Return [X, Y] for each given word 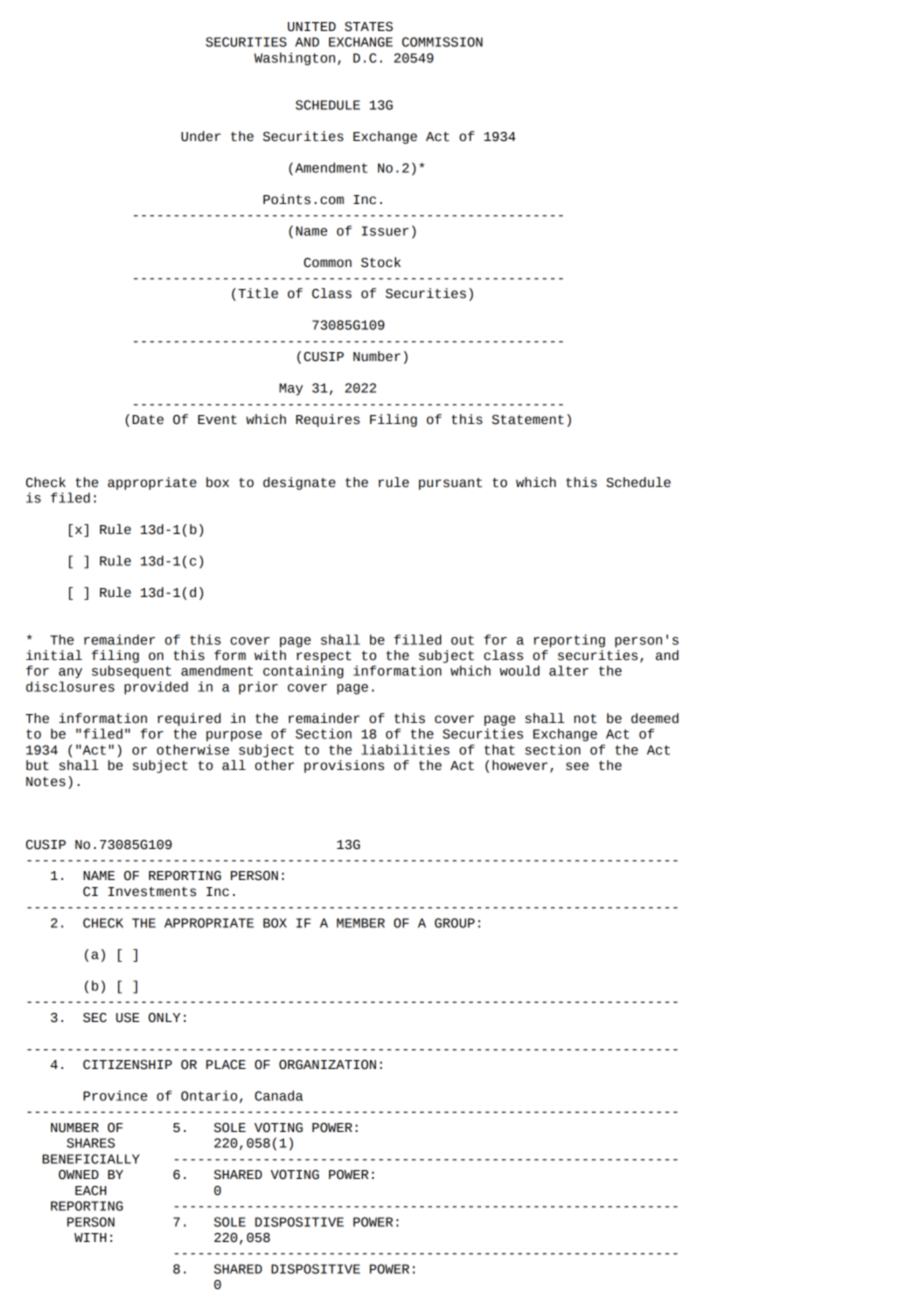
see [577, 766]
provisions [344, 766]
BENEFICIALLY [91, 1159]
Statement [528, 420]
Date [148, 420]
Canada [279, 1095]
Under [201, 136]
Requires [328, 420]
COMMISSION [442, 42]
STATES [369, 27]
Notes [45, 782]
